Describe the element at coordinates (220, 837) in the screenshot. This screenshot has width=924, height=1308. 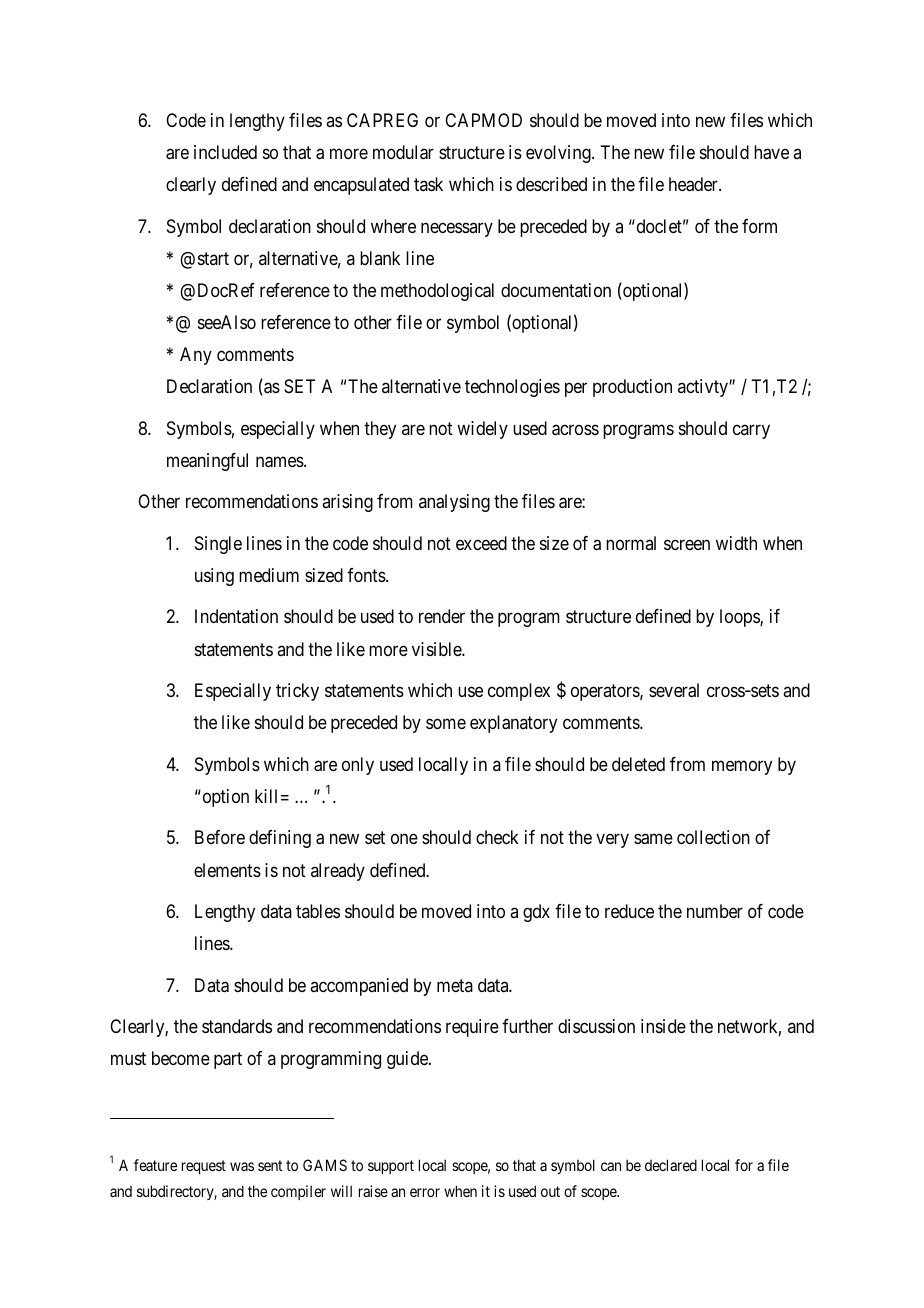
I see `Before` at that location.
